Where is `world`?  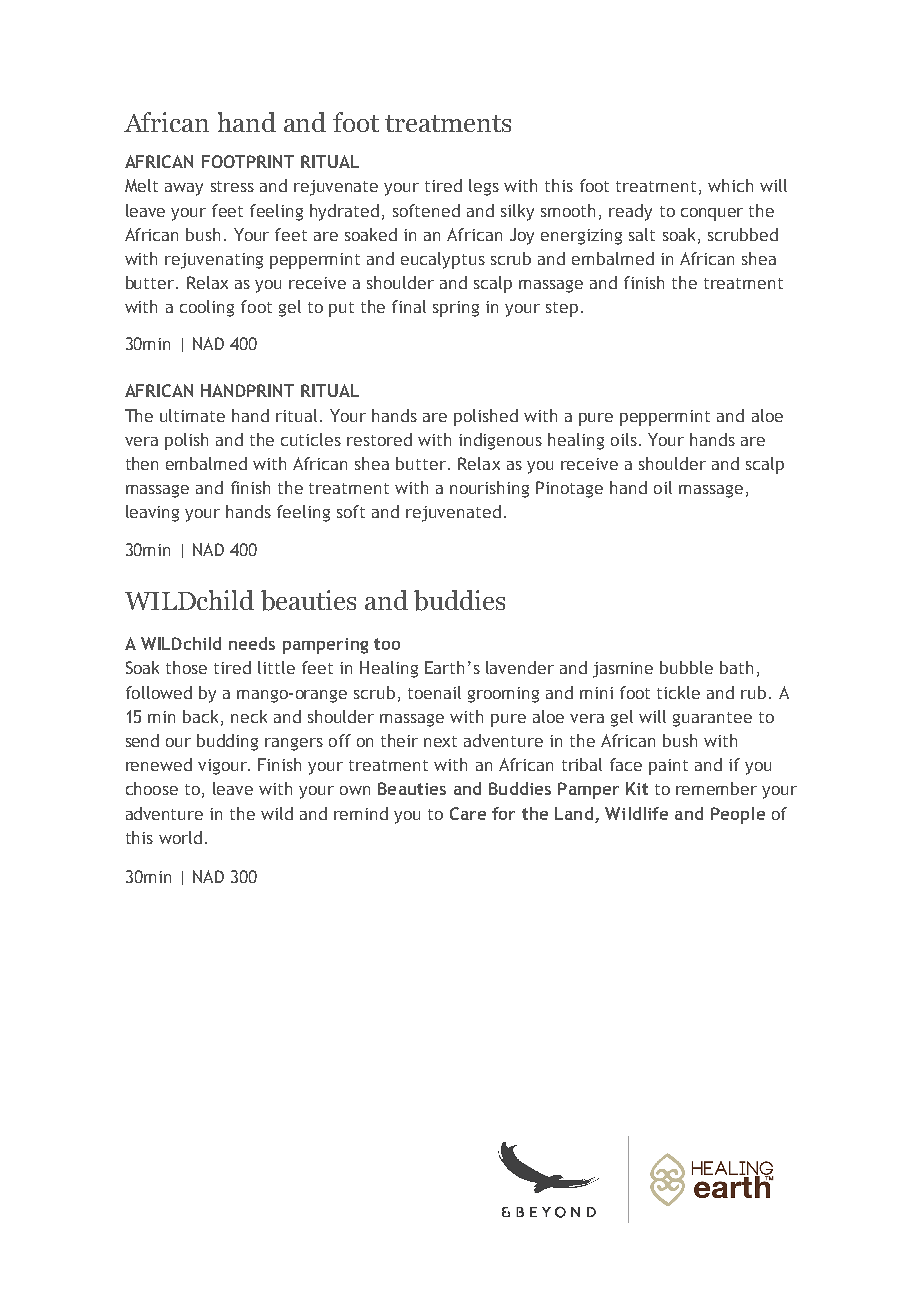
world is located at coordinates (180, 837).
